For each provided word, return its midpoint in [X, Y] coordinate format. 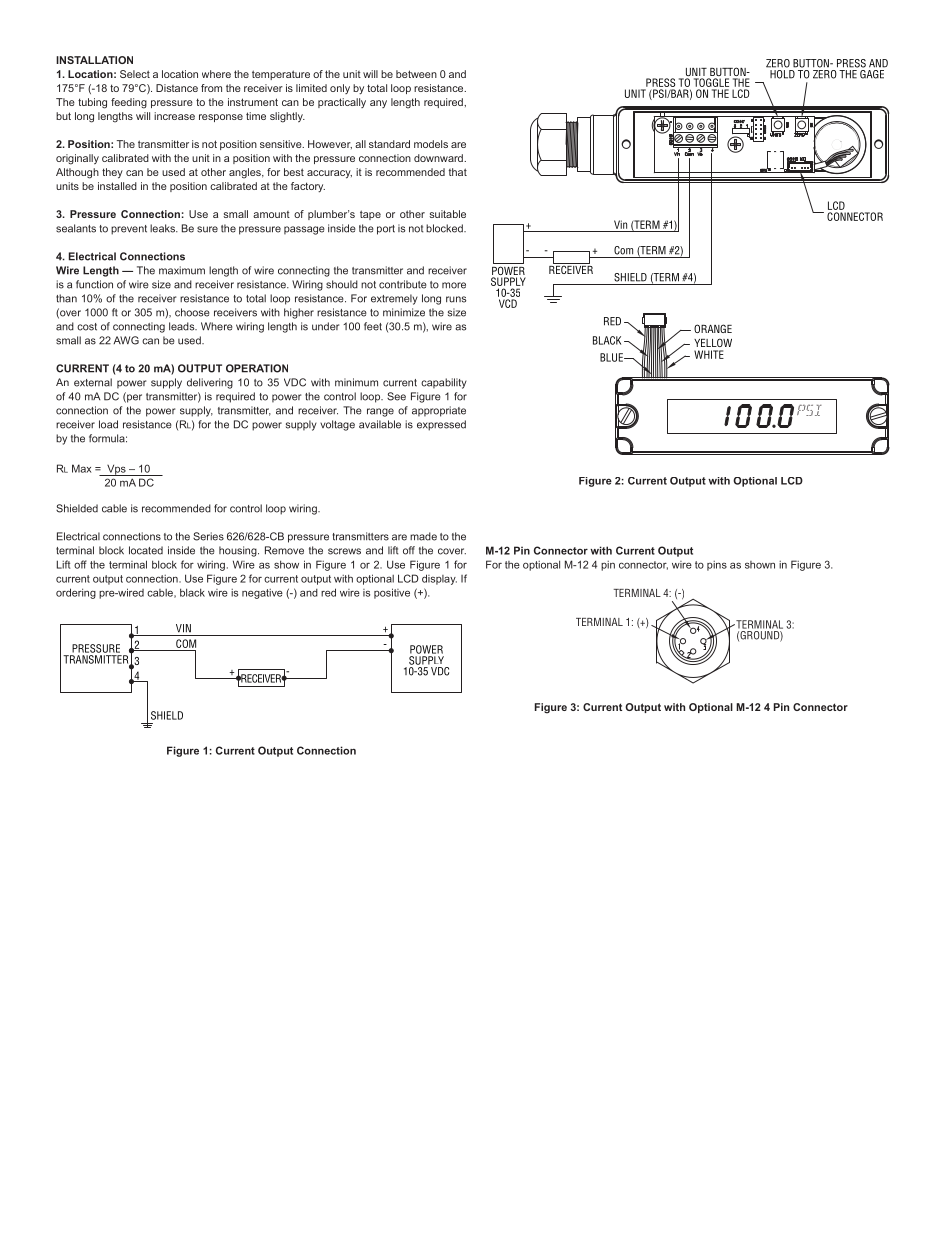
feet [373, 326]
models [431, 144]
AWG [126, 340]
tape [370, 215]
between [416, 74]
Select [135, 74]
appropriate [439, 411]
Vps [116, 470]
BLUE [612, 357]
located [146, 550]
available [380, 424]
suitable [447, 214]
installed [117, 186]
